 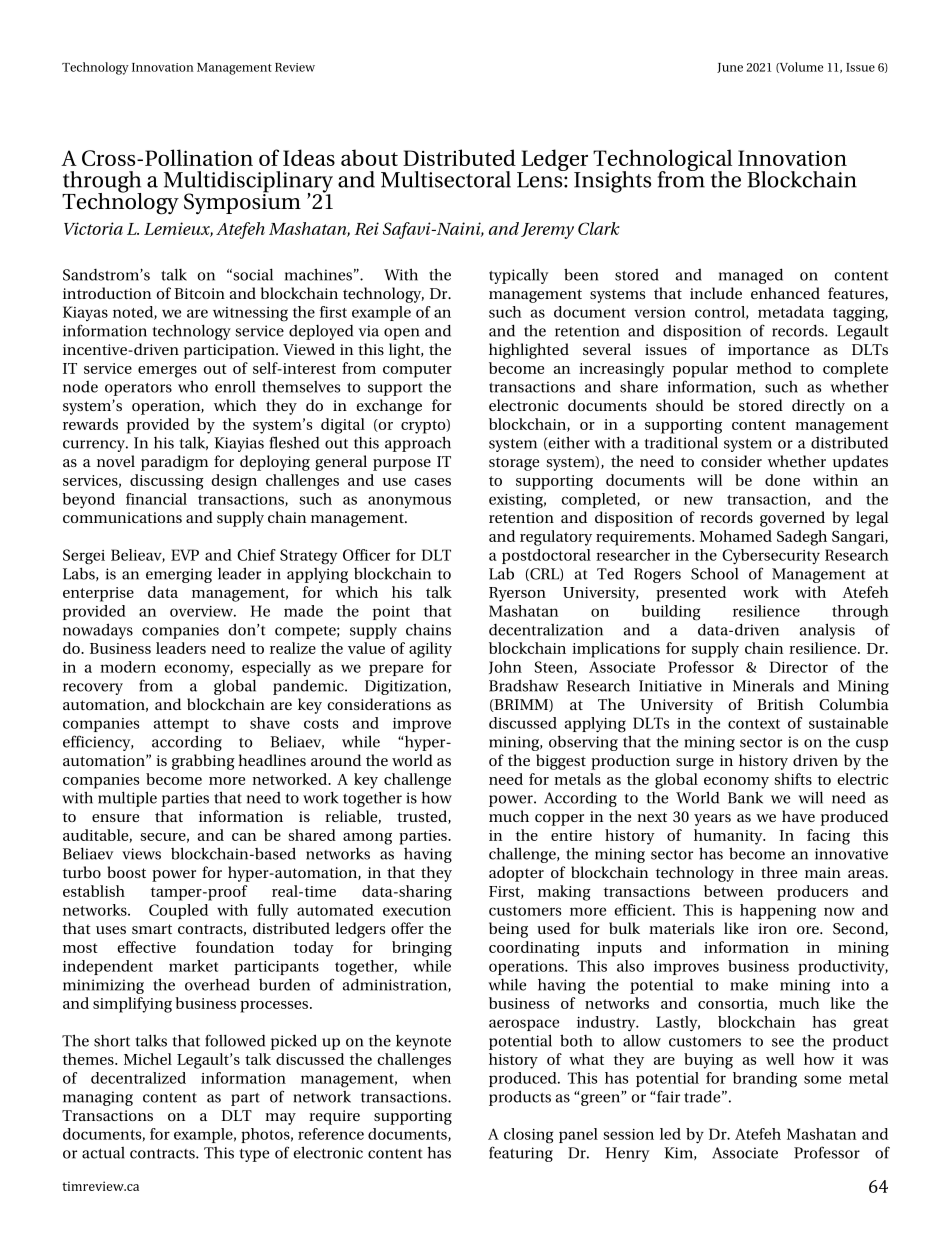 What do you see at coordinates (203, 611) in the page?
I see `overview` at bounding box center [203, 611].
